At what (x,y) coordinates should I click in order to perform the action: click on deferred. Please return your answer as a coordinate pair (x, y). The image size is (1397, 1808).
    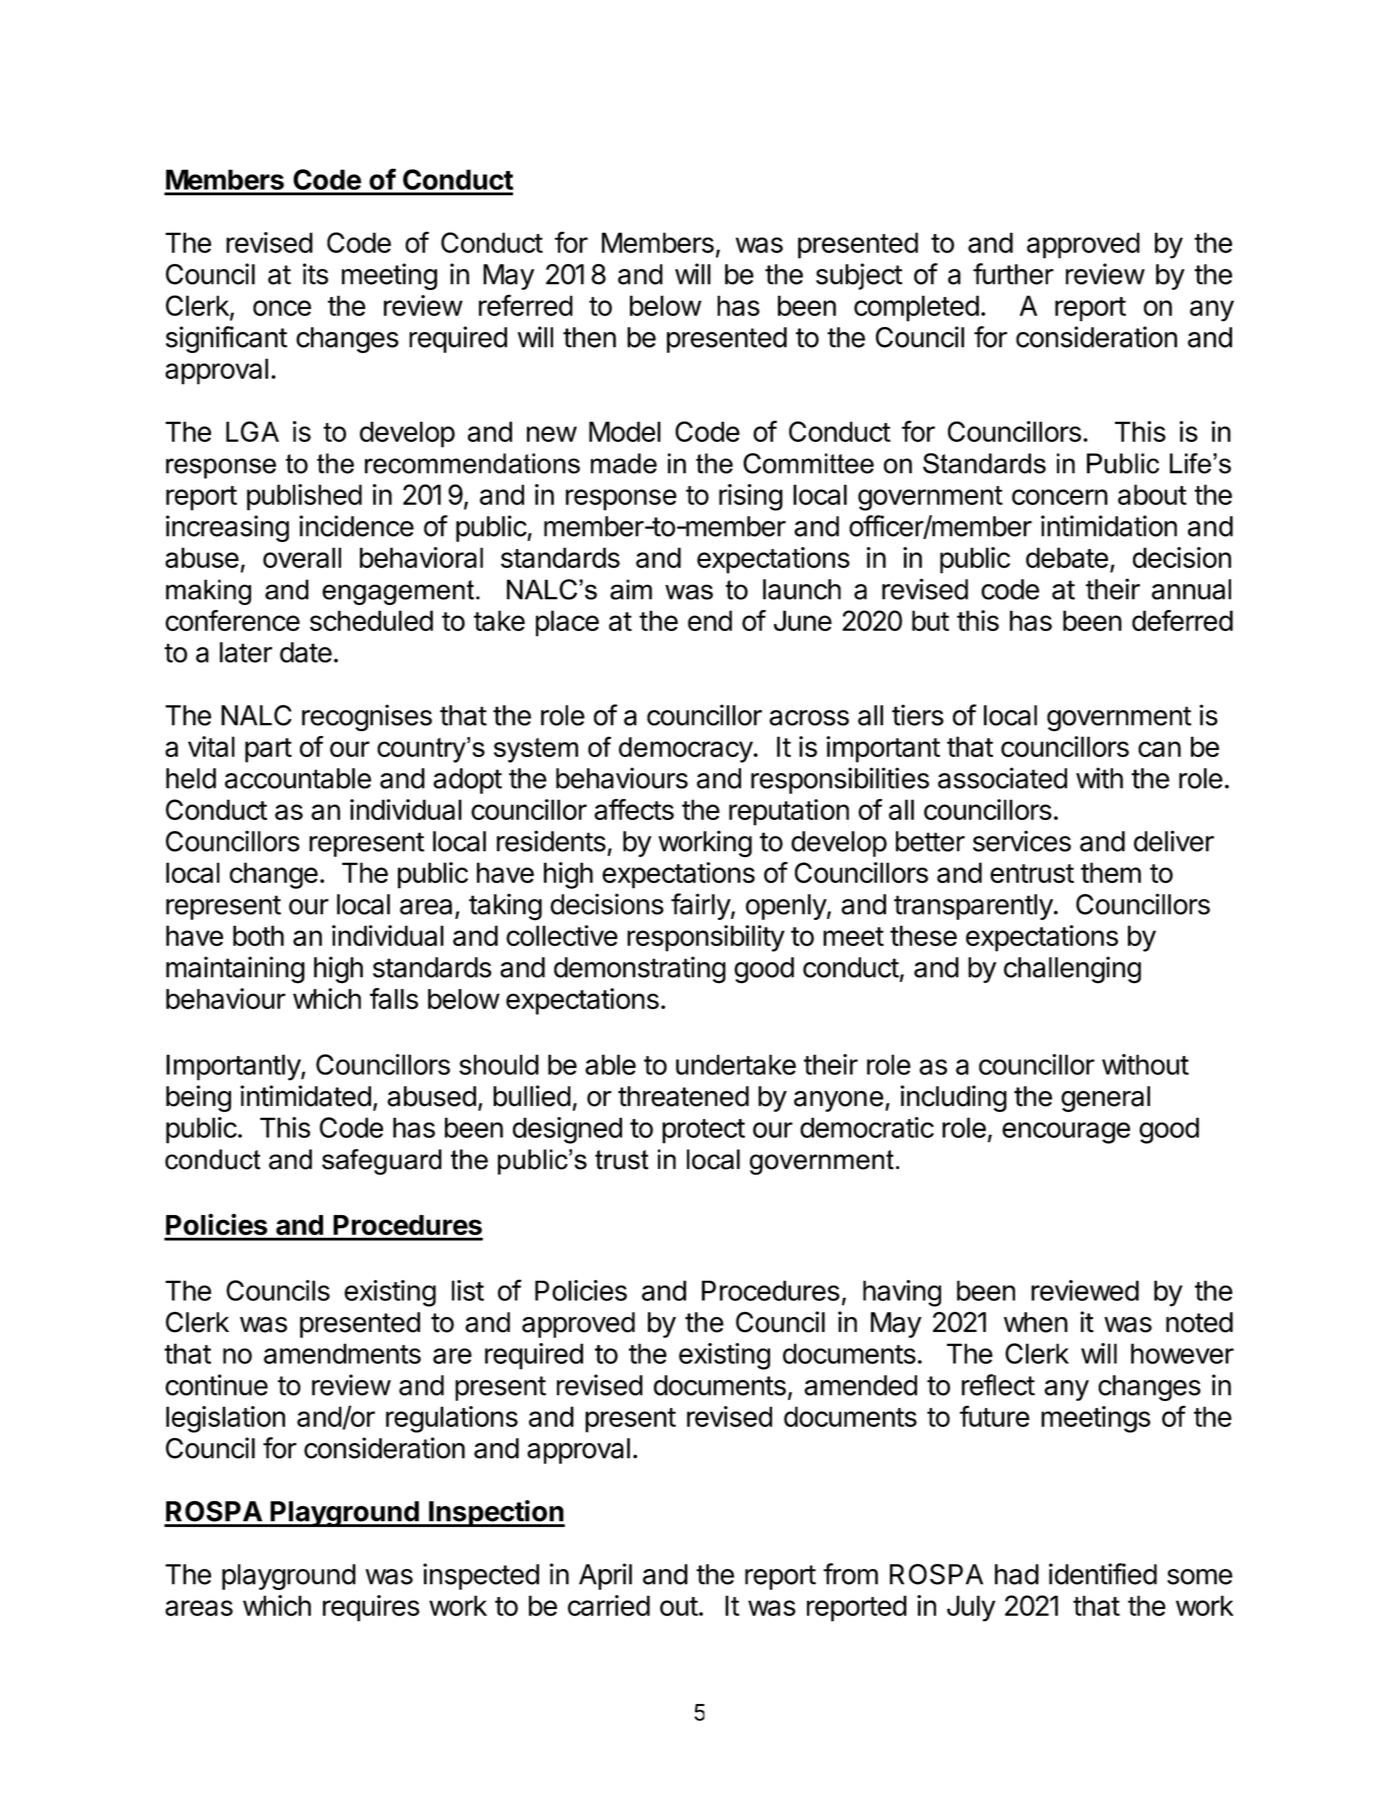
    Looking at the image, I should click on (1182, 620).
